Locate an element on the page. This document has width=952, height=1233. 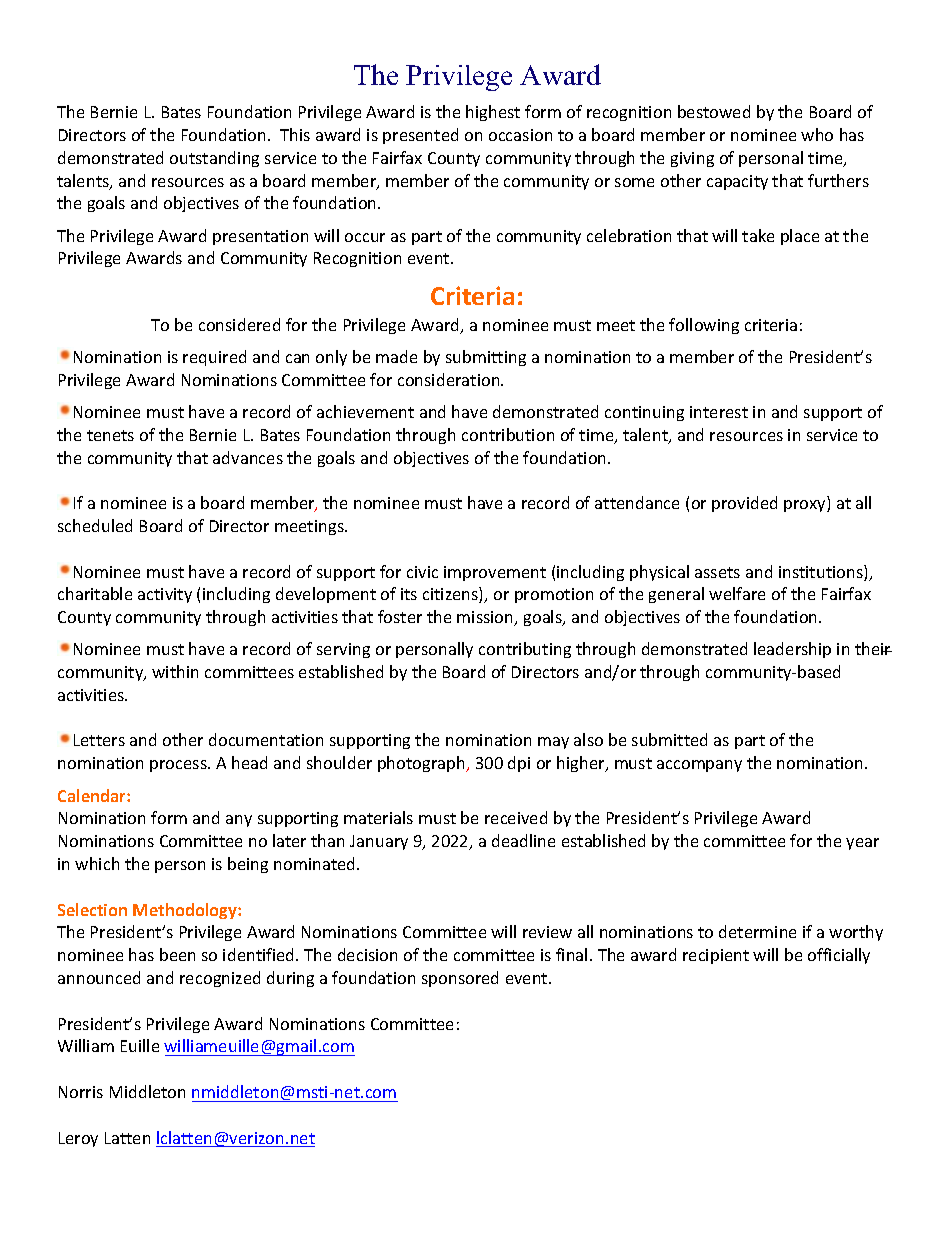
leadership is located at coordinates (792, 650).
